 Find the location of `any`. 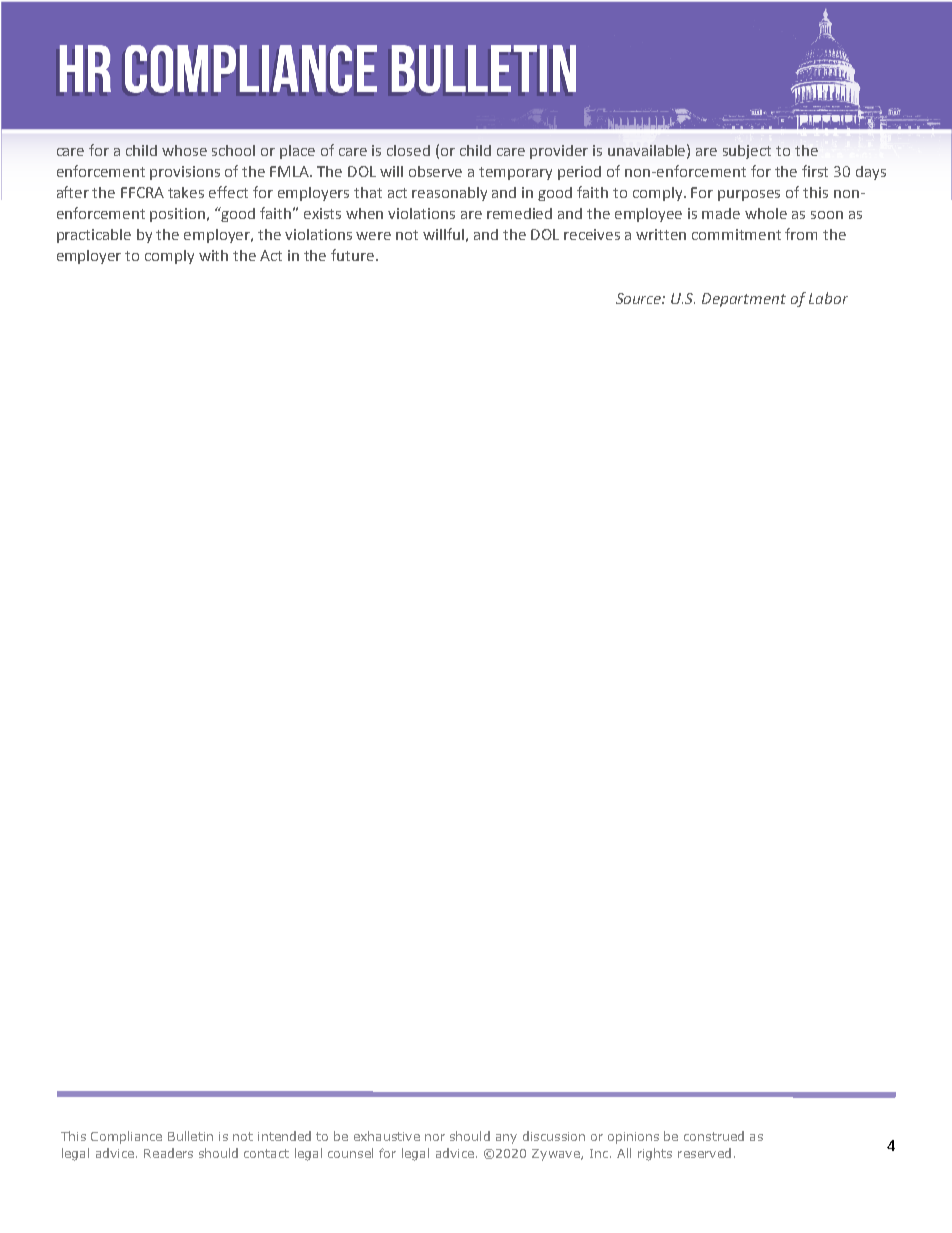

any is located at coordinates (506, 1139).
